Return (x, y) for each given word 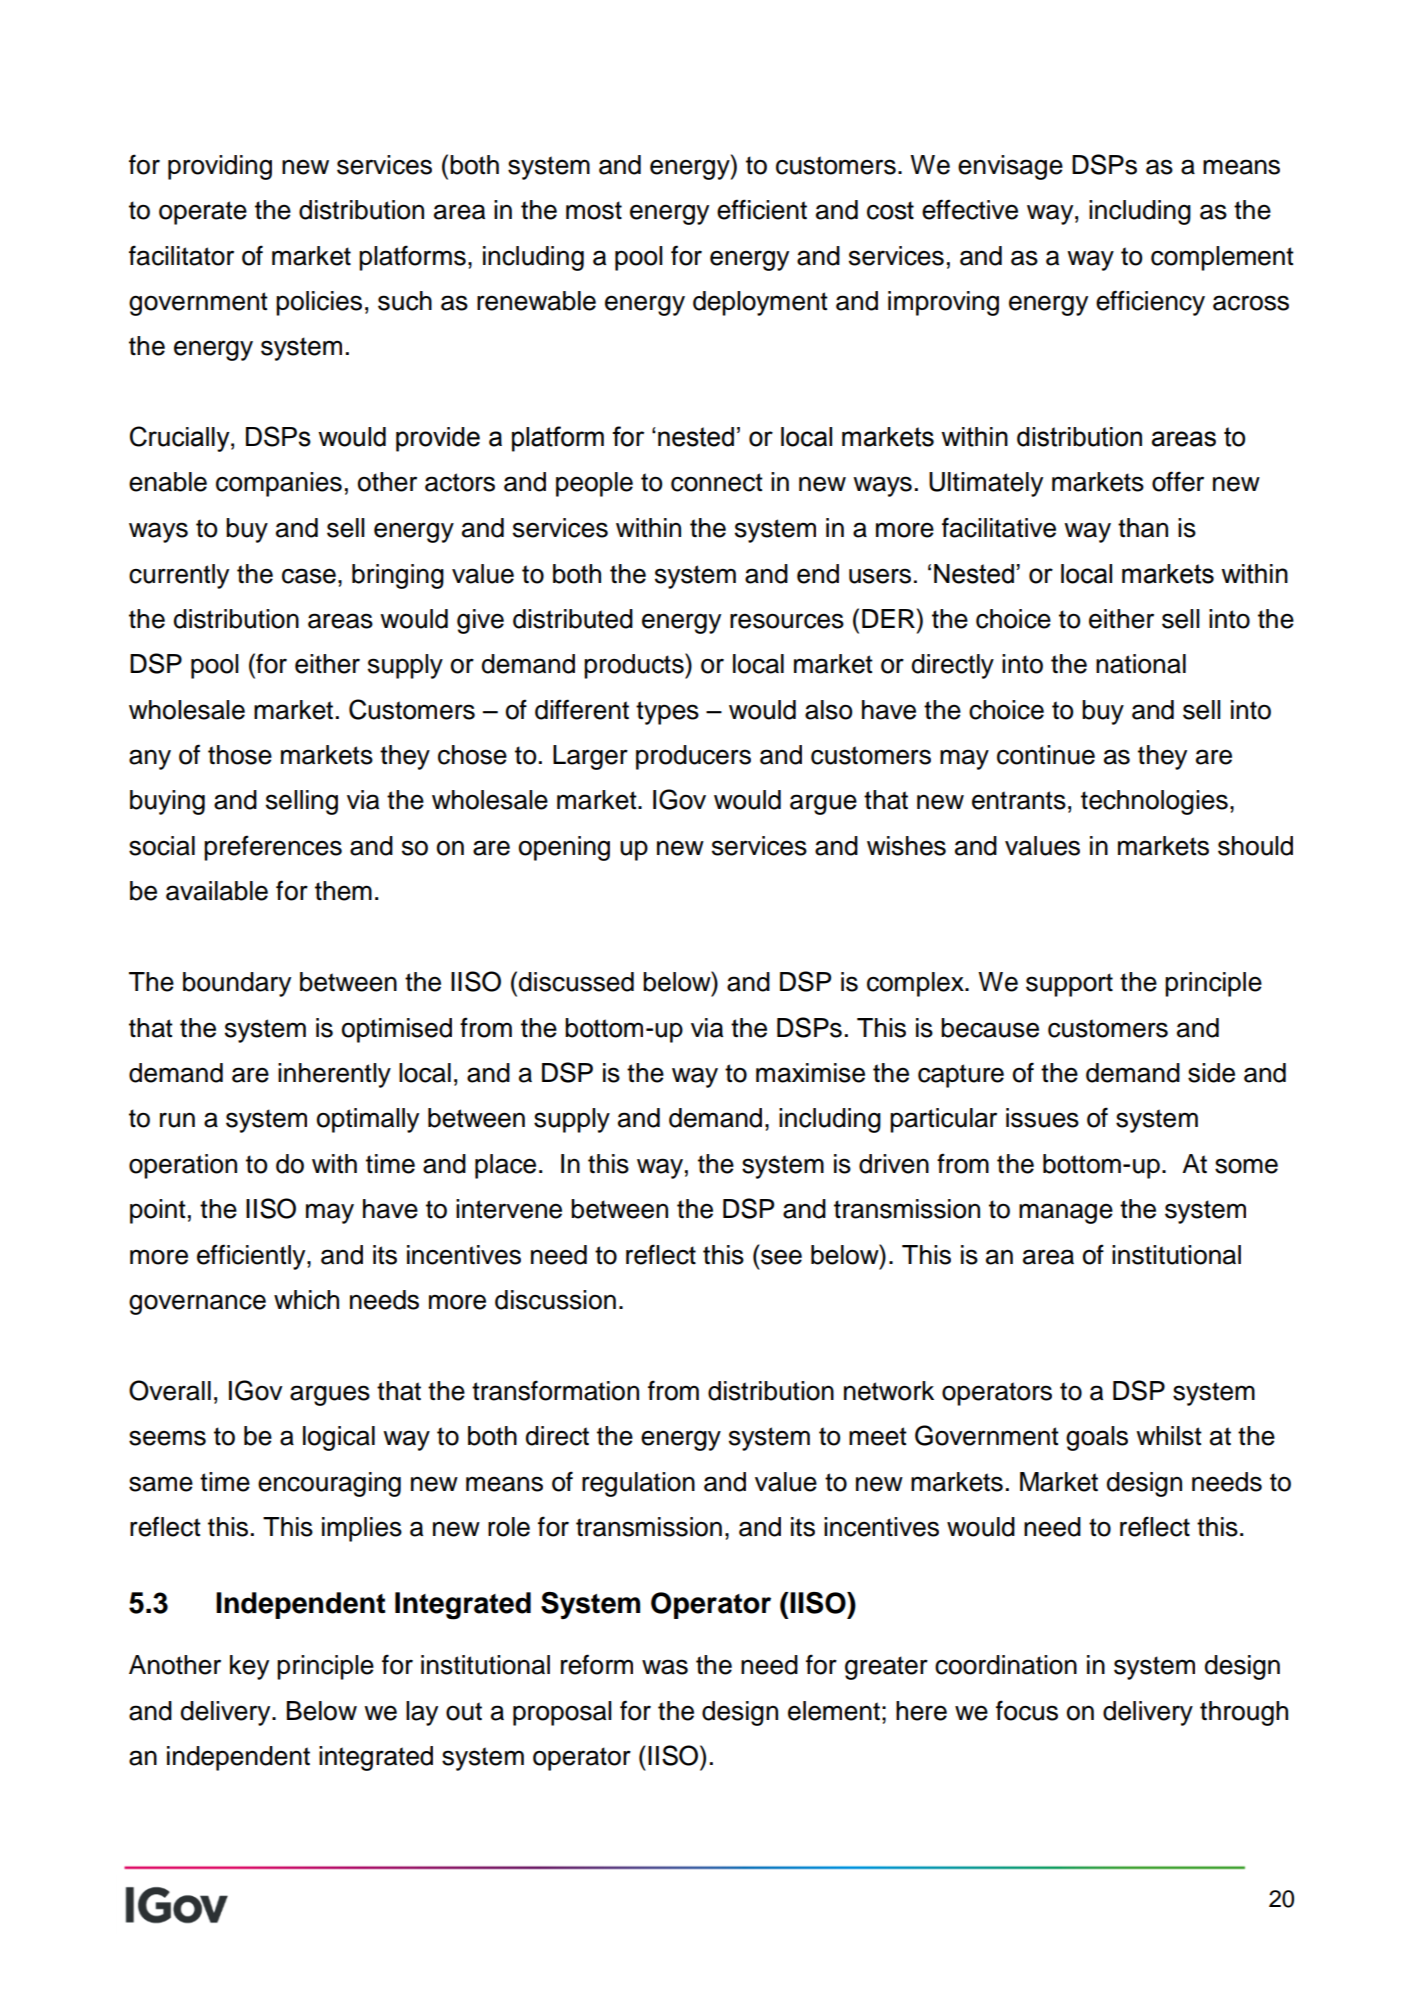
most (594, 210)
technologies (1154, 802)
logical (339, 1438)
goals (1097, 1438)
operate (203, 213)
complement (1222, 258)
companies (279, 484)
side (1211, 1073)
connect (717, 482)
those (240, 755)
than (1143, 528)
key (249, 1667)
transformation (555, 1390)
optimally (368, 1120)
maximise (810, 1073)
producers (693, 757)
